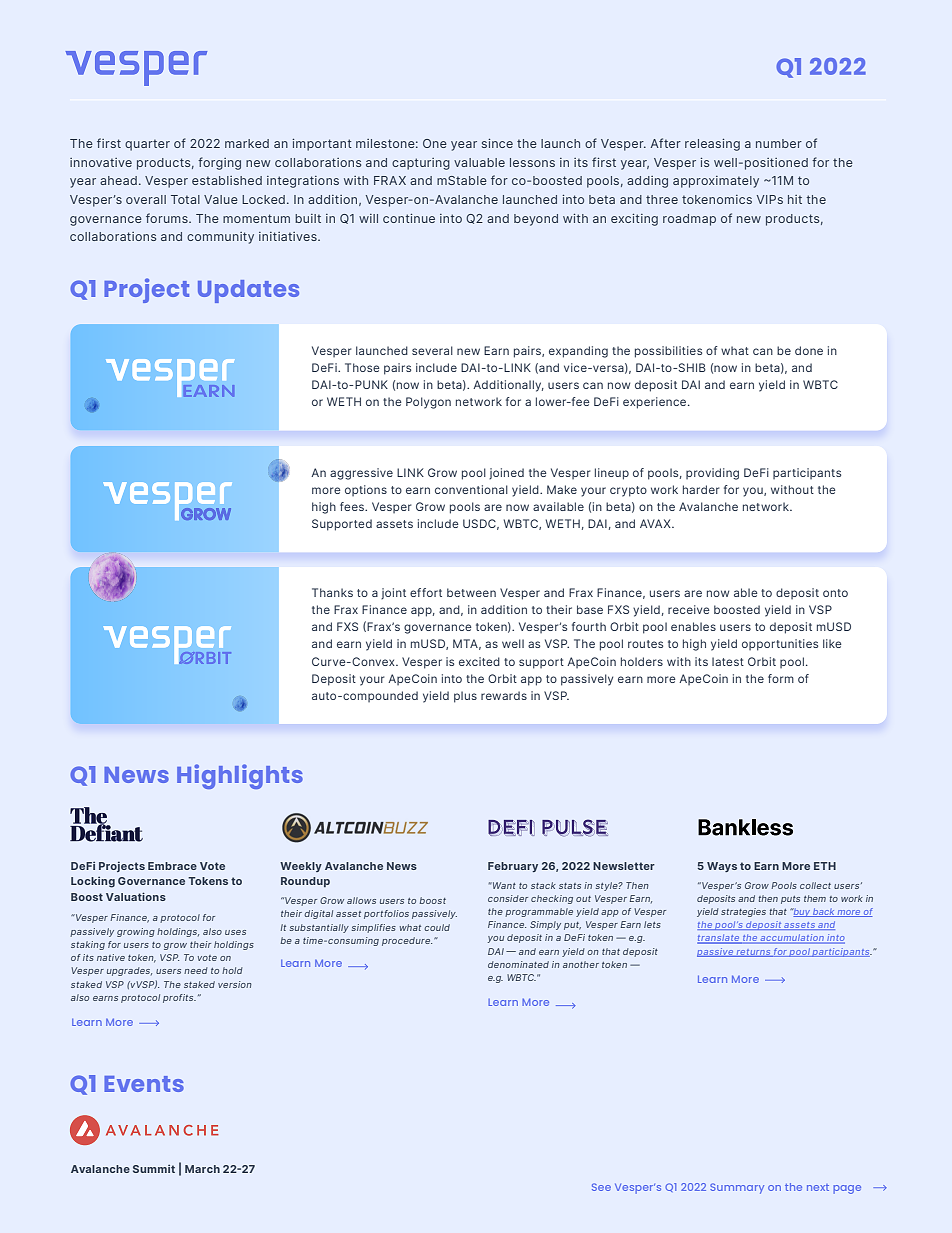 This document has height=1233, width=952. I want to click on capturing, so click(421, 164).
